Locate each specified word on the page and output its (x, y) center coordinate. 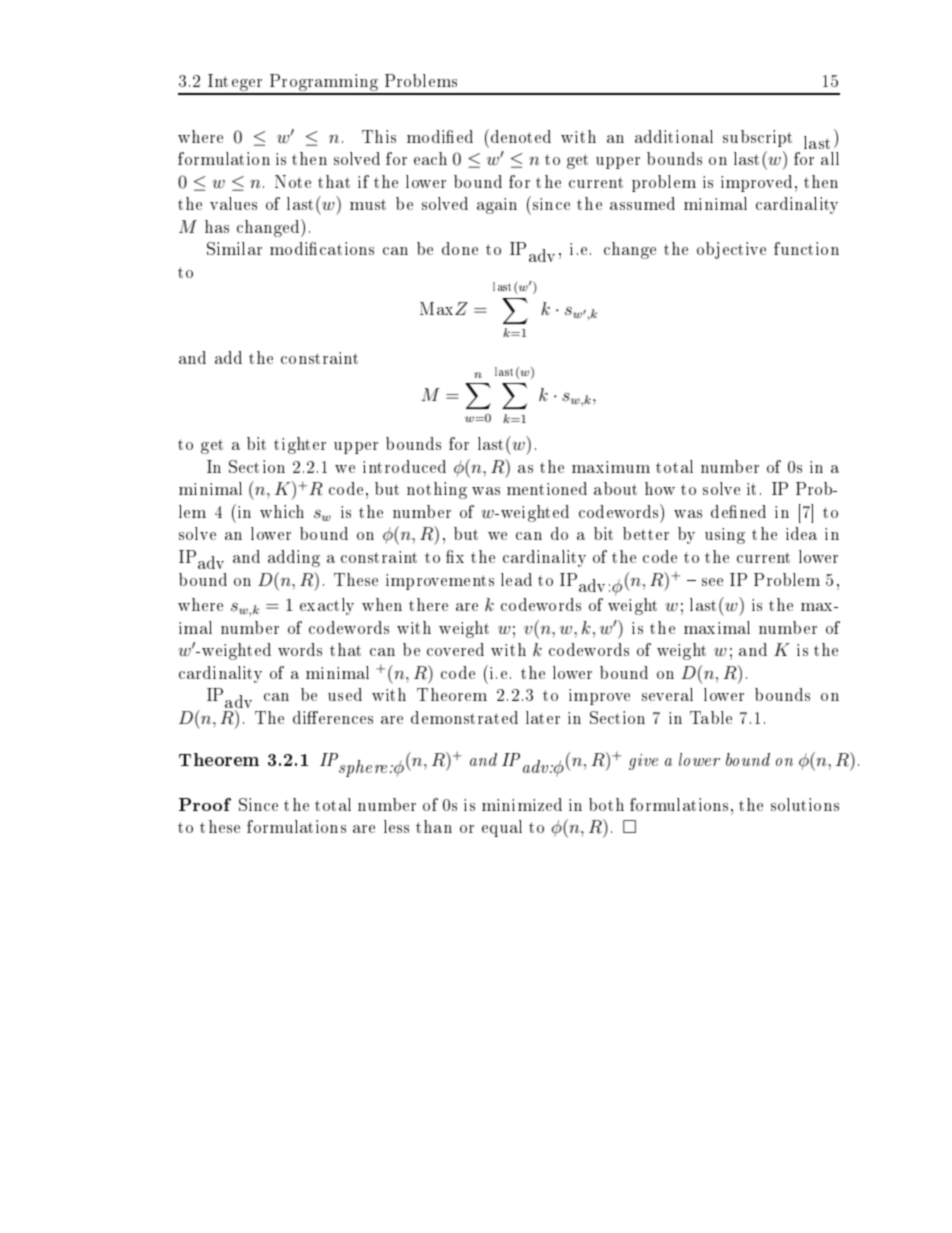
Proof (205, 804)
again (497, 206)
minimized (522, 804)
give (643, 762)
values (233, 203)
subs (739, 136)
